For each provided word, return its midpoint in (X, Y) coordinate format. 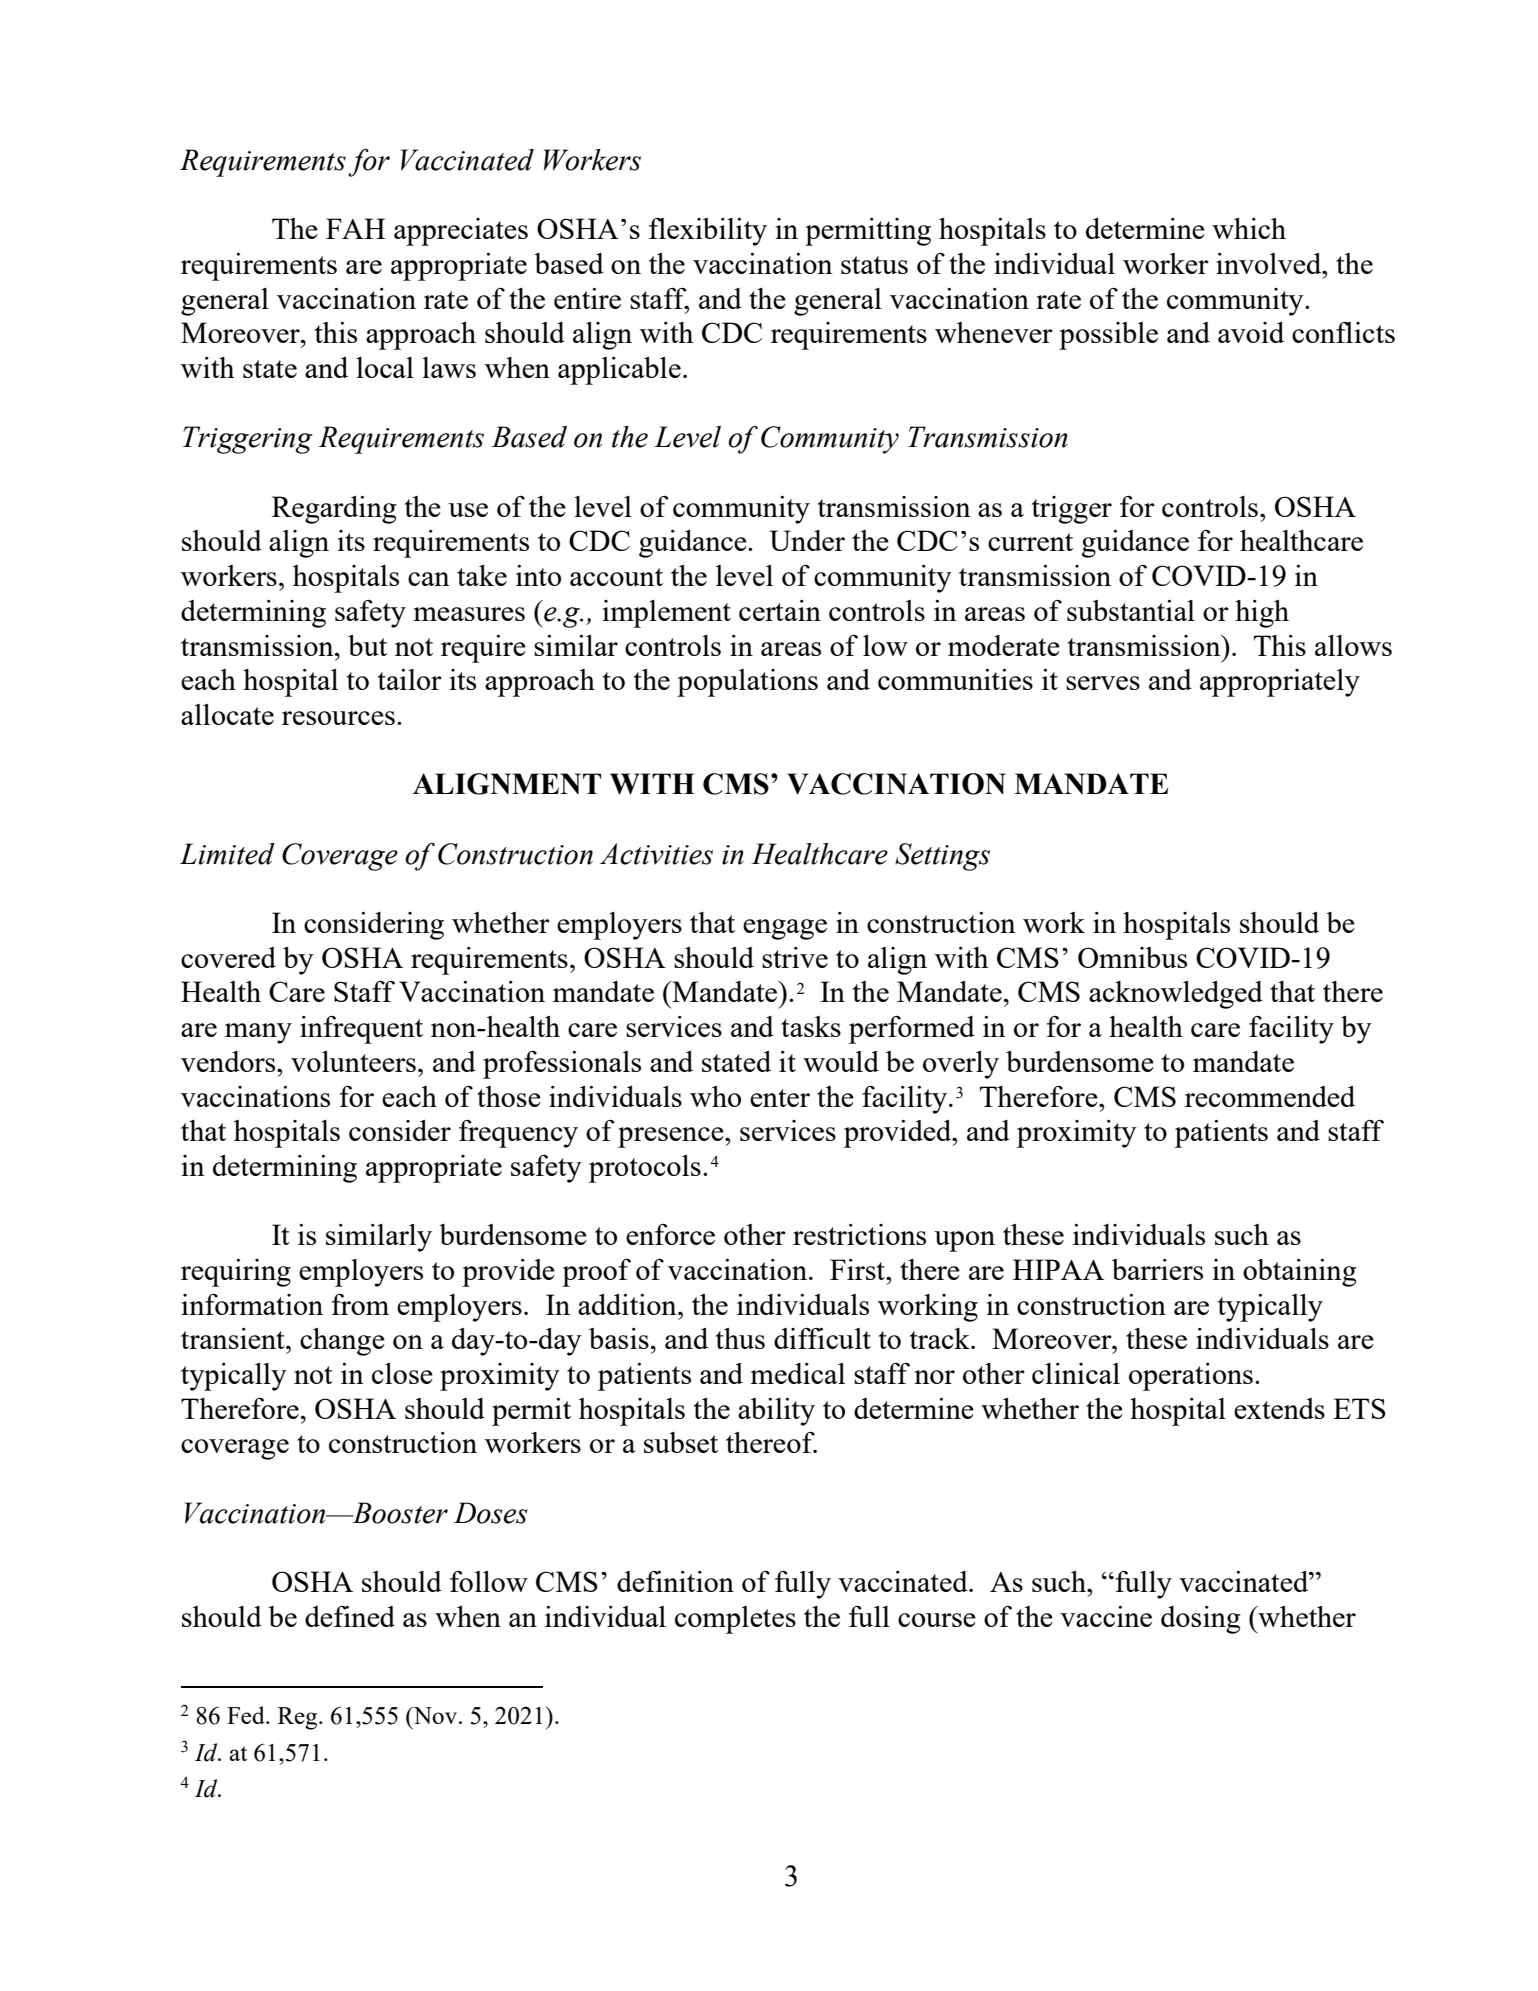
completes (735, 1620)
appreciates (461, 232)
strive (795, 957)
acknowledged (1176, 995)
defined (350, 1616)
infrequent (361, 1030)
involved (1270, 263)
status (874, 265)
